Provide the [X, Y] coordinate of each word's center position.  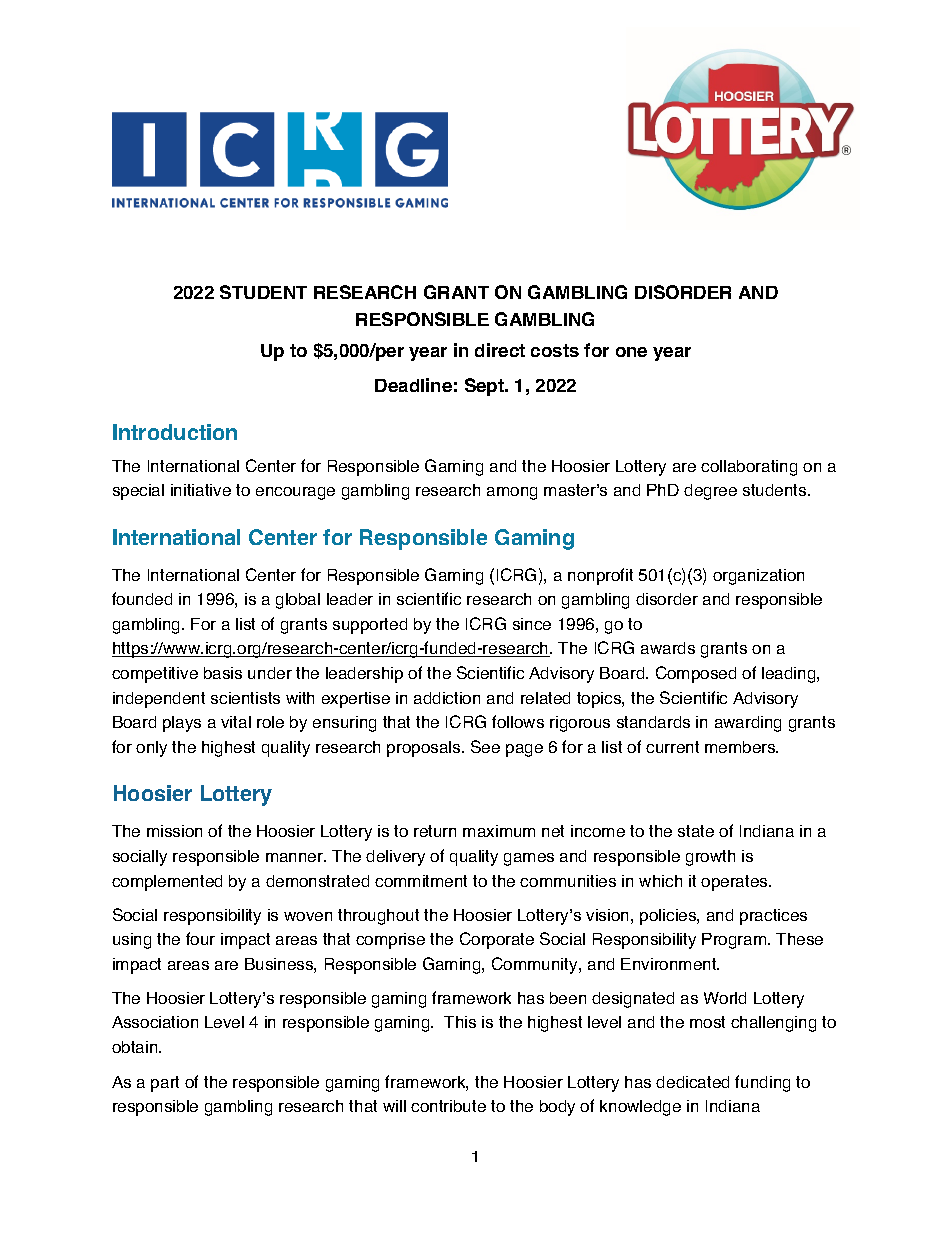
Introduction [175, 432]
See [485, 746]
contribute [448, 1106]
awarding [748, 724]
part [165, 1084]
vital [236, 722]
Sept [486, 387]
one [631, 352]
